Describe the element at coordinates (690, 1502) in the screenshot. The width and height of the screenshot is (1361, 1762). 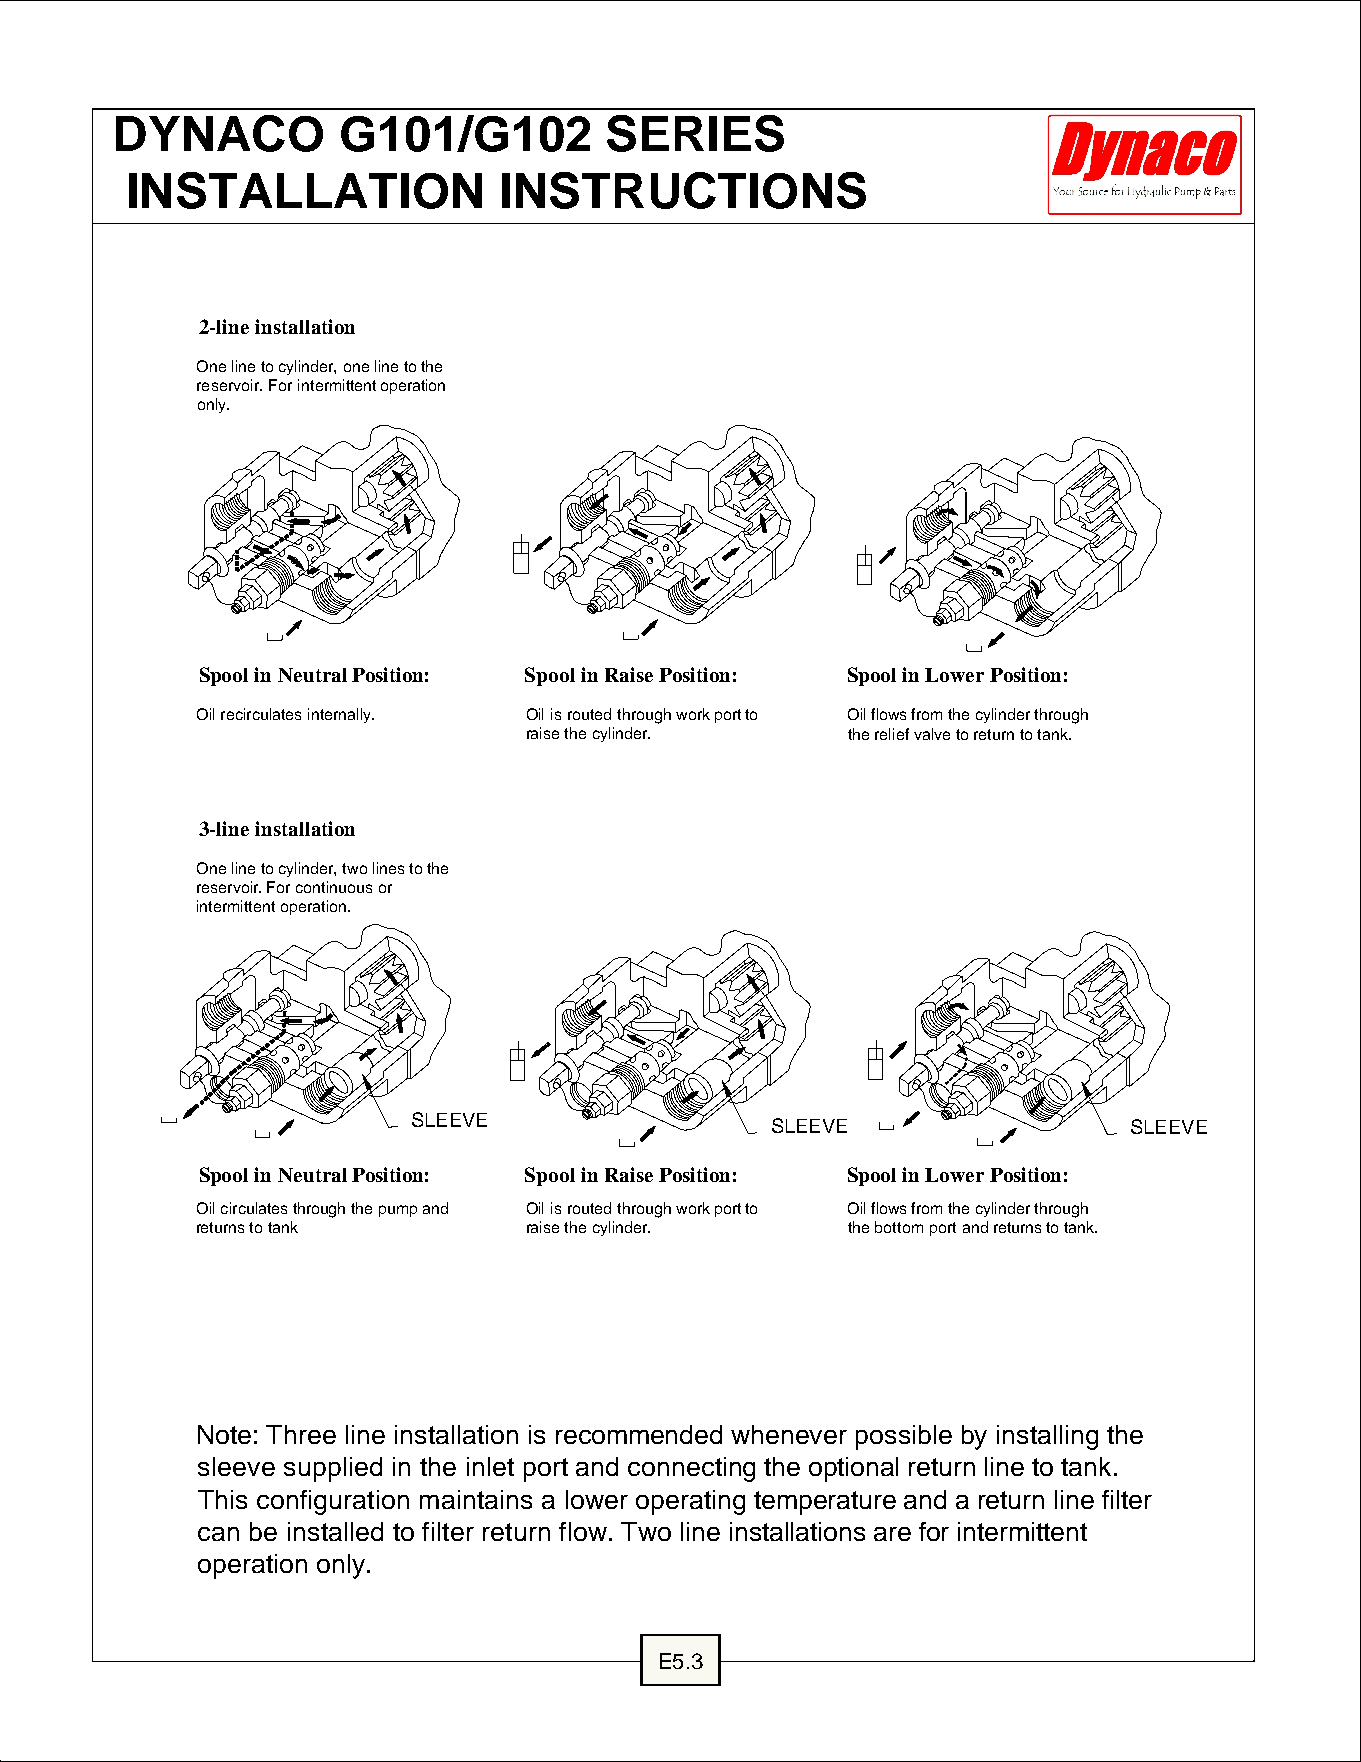
I see `operating` at that location.
